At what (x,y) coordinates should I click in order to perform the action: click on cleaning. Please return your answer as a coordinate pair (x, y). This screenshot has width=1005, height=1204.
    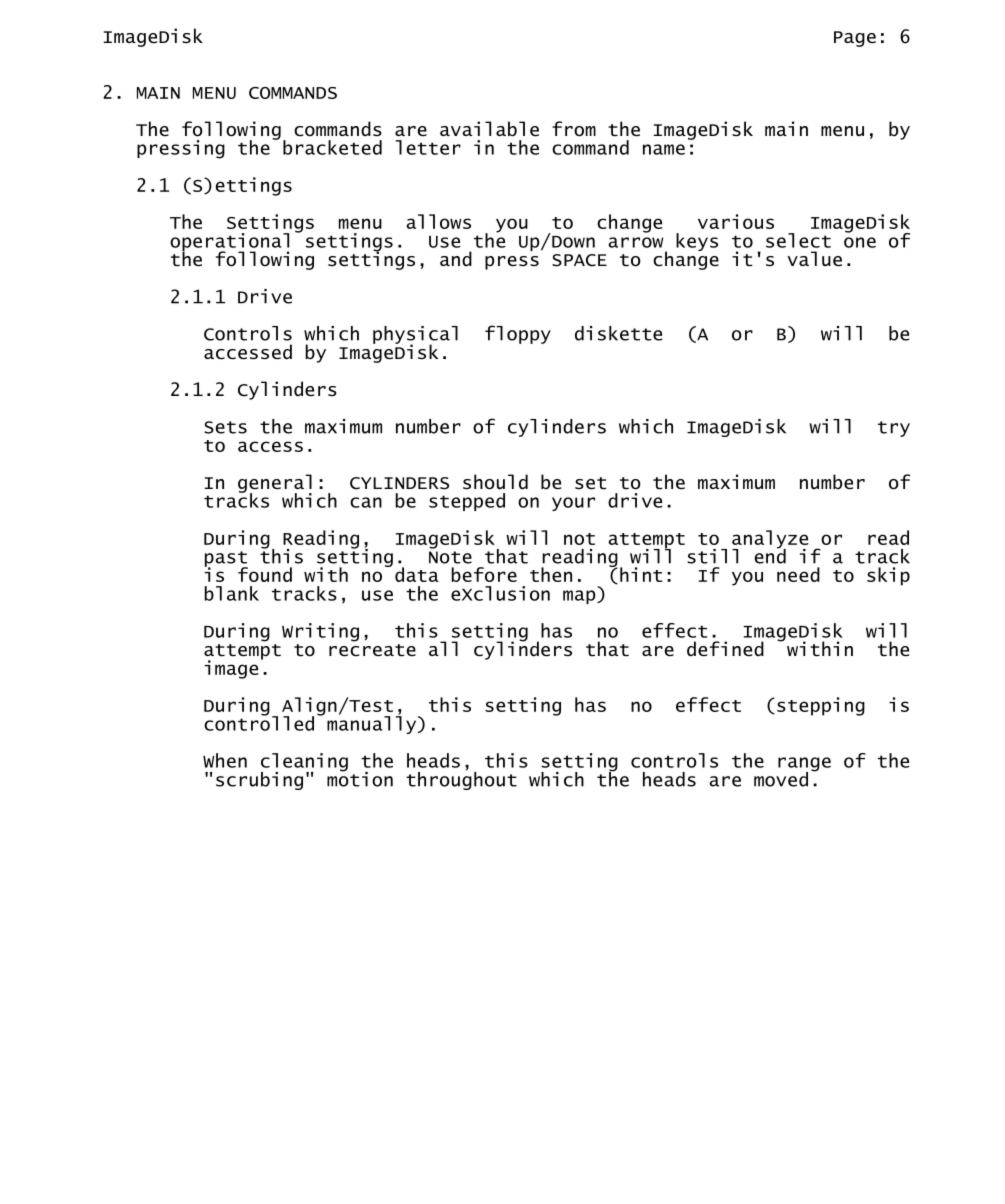
    Looking at the image, I should click on (304, 763).
